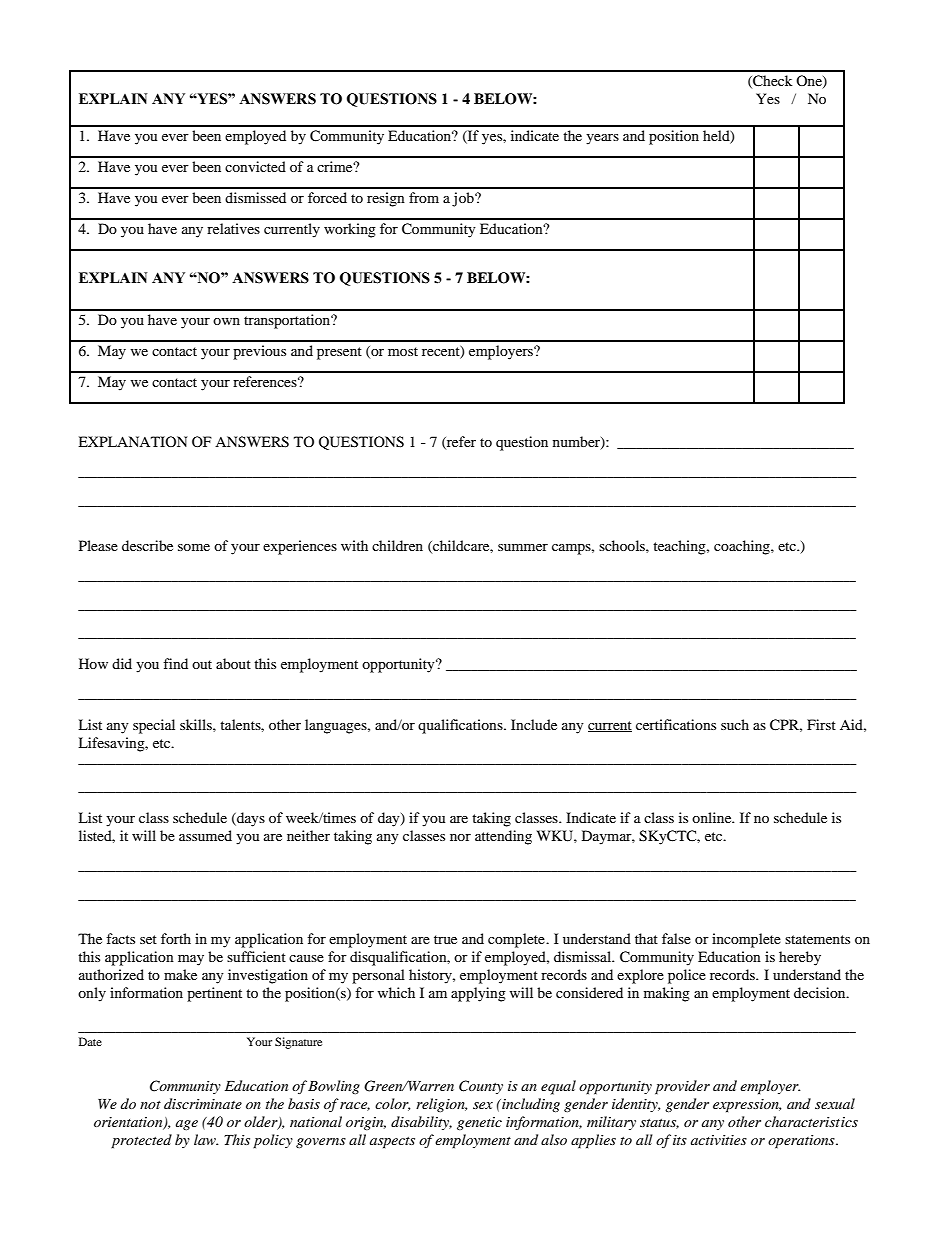 The height and width of the screenshot is (1233, 952). I want to click on find, so click(175, 663).
